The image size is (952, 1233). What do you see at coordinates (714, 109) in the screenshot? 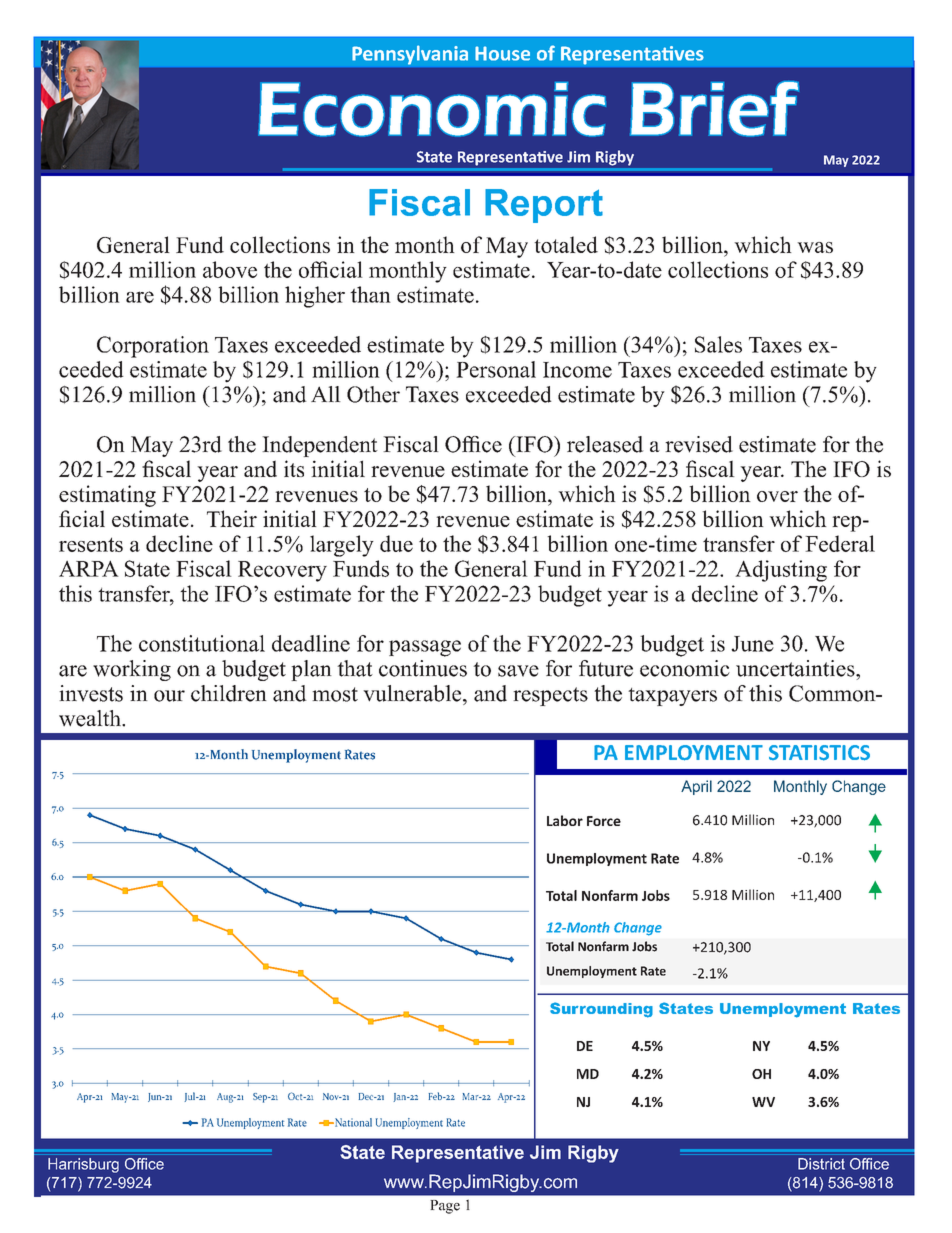
I see `Brief` at bounding box center [714, 109].
